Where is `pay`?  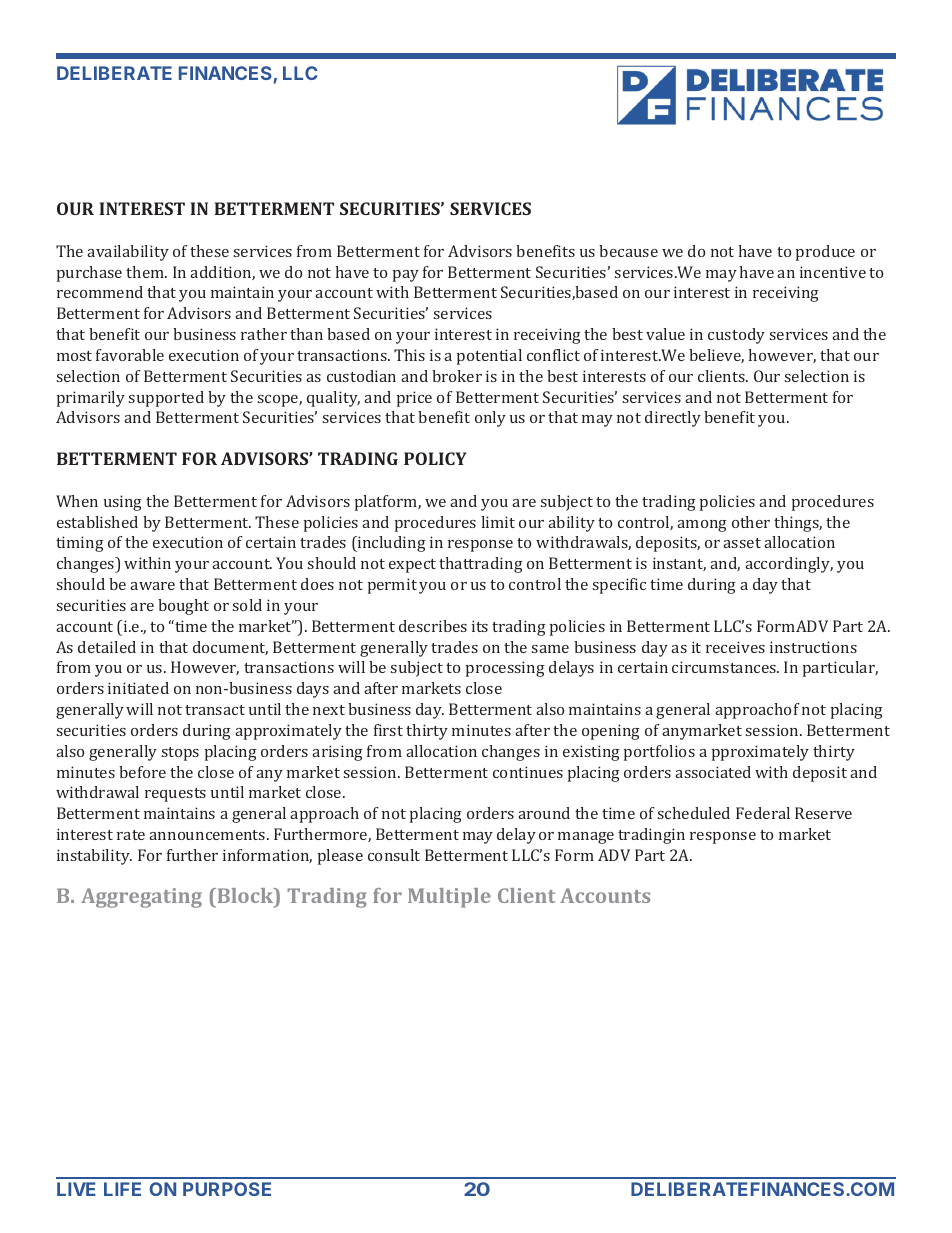
pay is located at coordinates (406, 276).
